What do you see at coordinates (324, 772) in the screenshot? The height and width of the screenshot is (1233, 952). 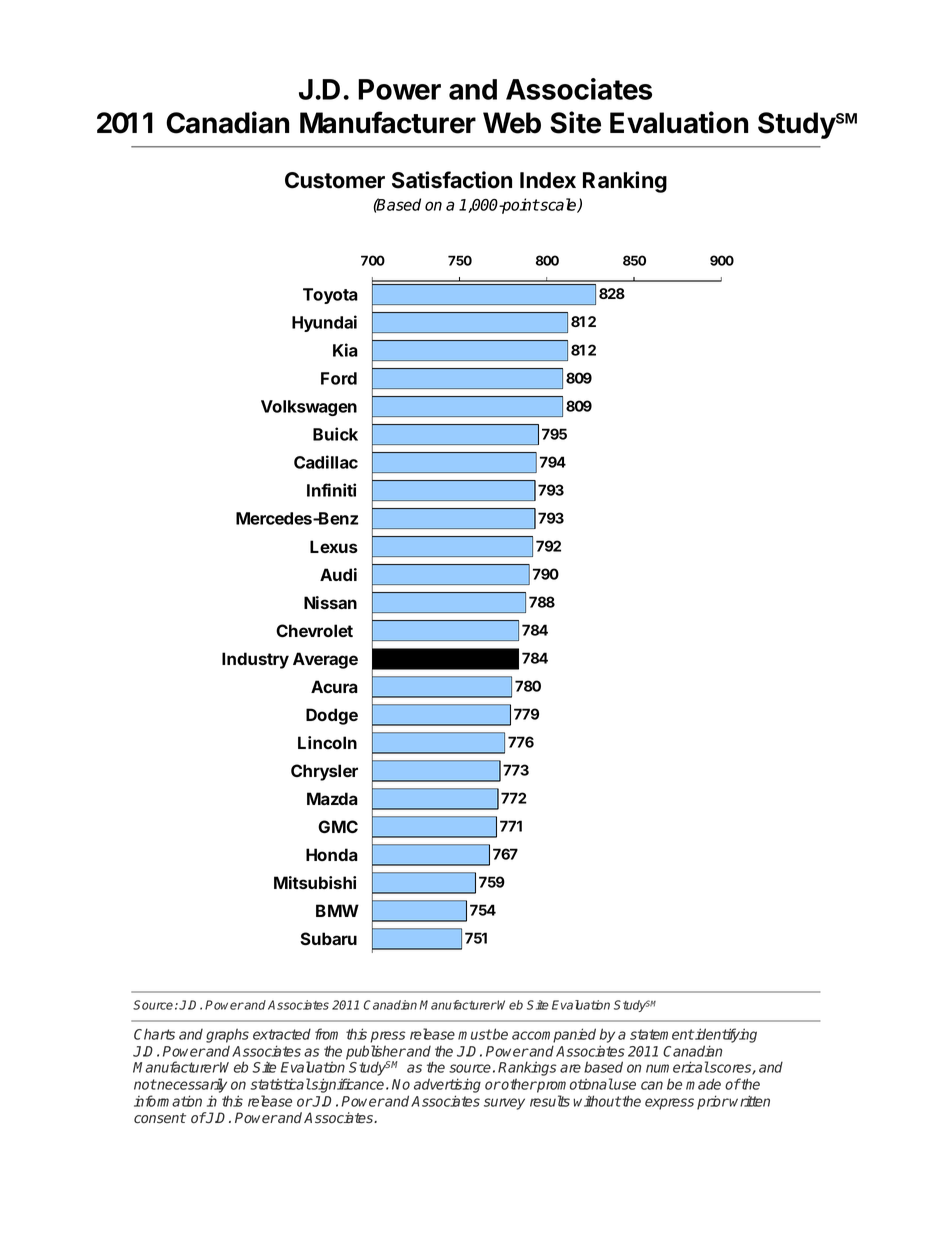 I see `Chrysler` at bounding box center [324, 772].
